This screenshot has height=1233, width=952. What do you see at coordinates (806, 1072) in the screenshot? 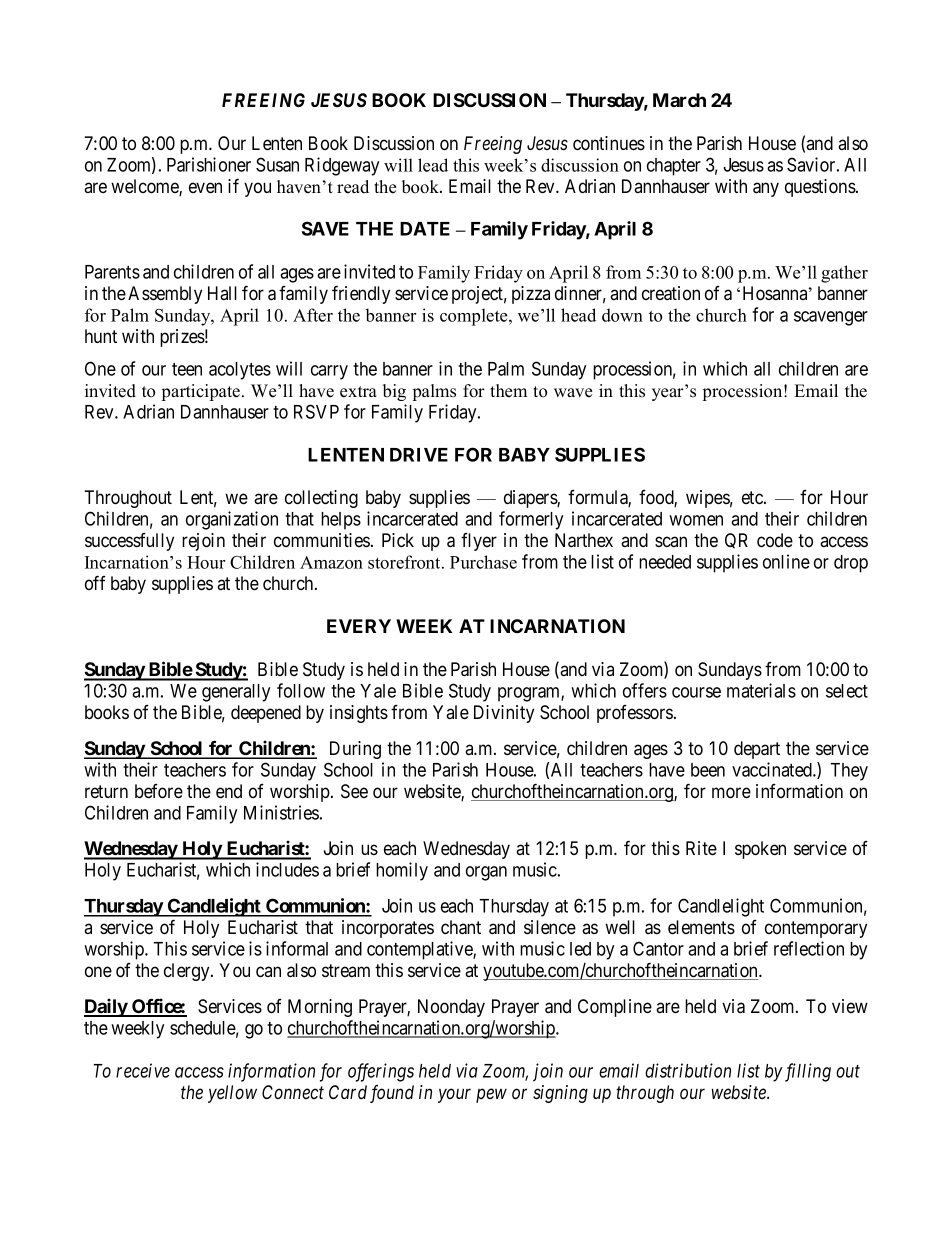
I see `filling` at bounding box center [806, 1072].
